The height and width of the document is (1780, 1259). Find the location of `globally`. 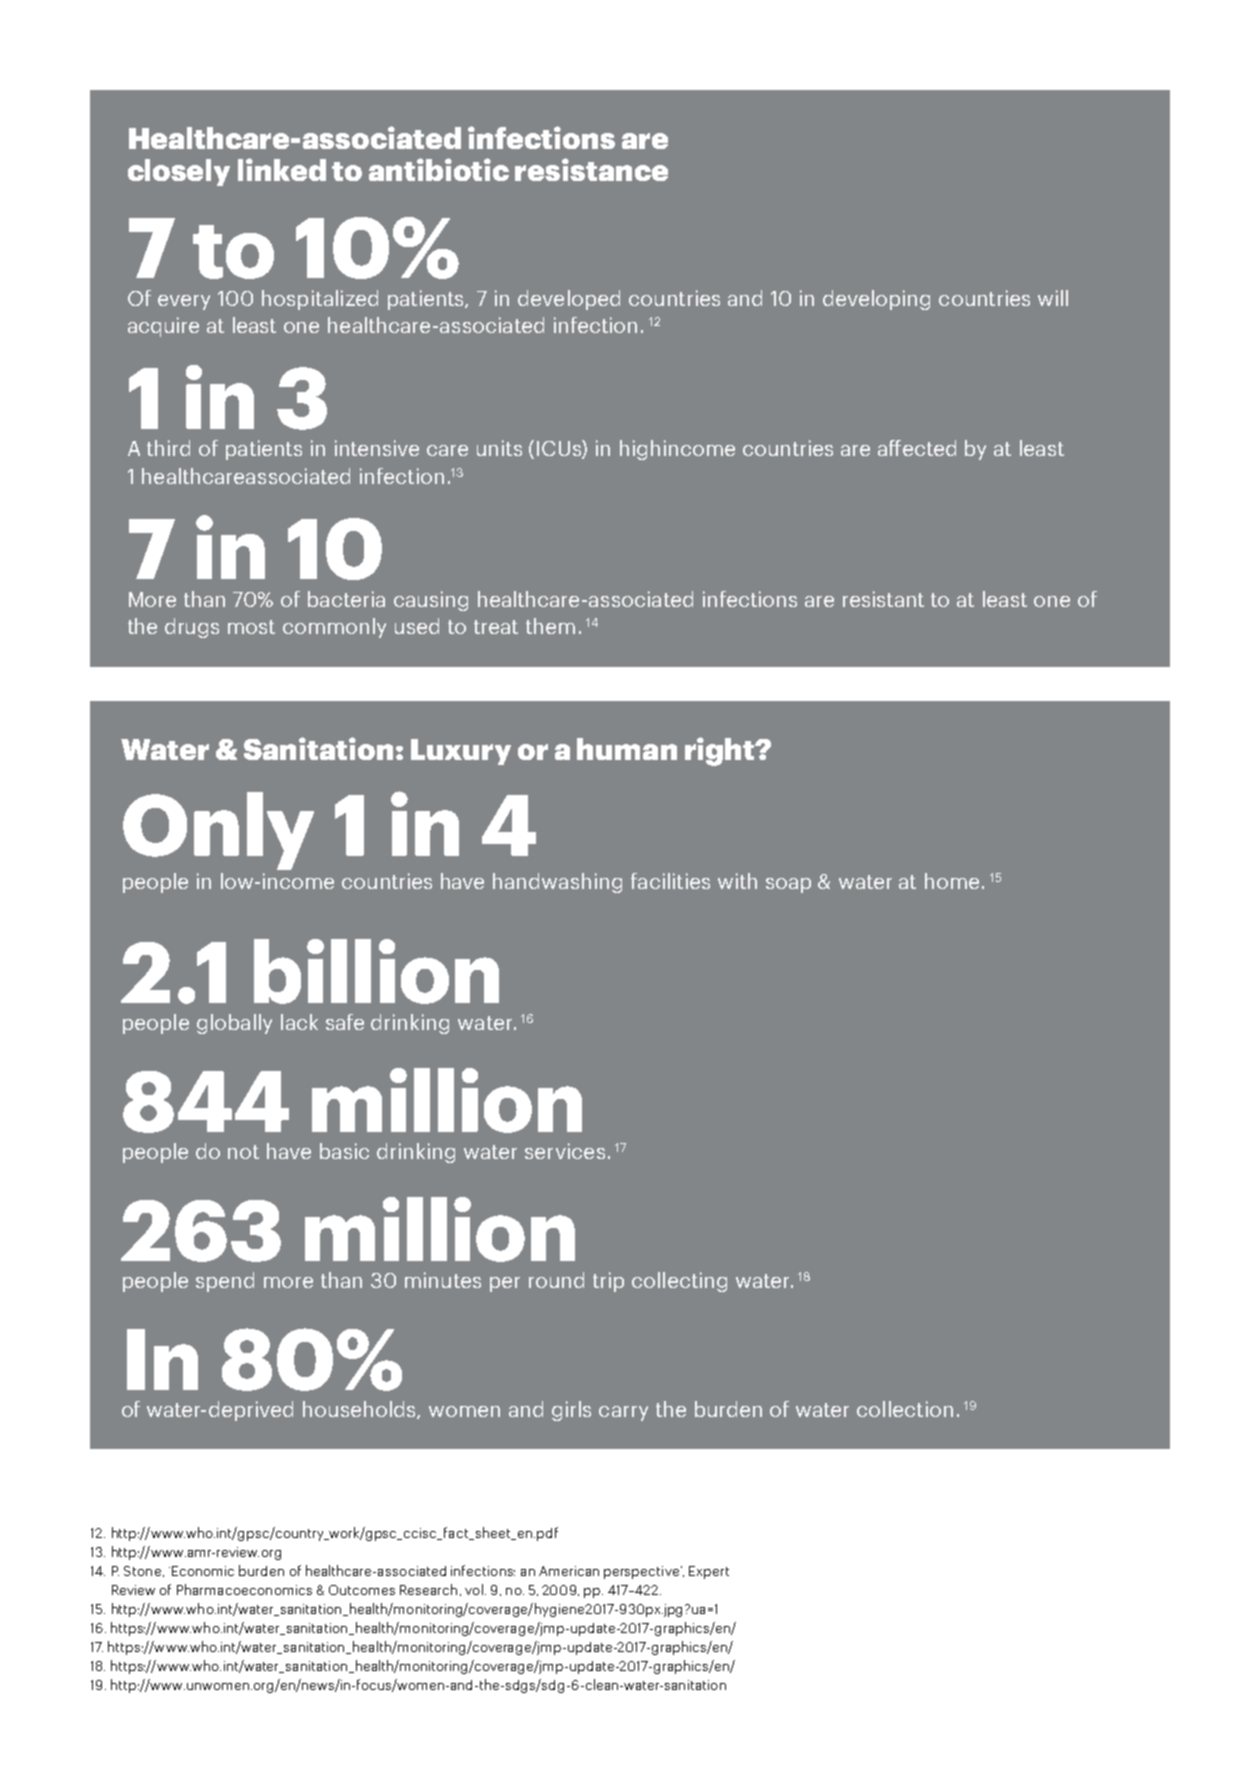

globally is located at coordinates (234, 1024).
